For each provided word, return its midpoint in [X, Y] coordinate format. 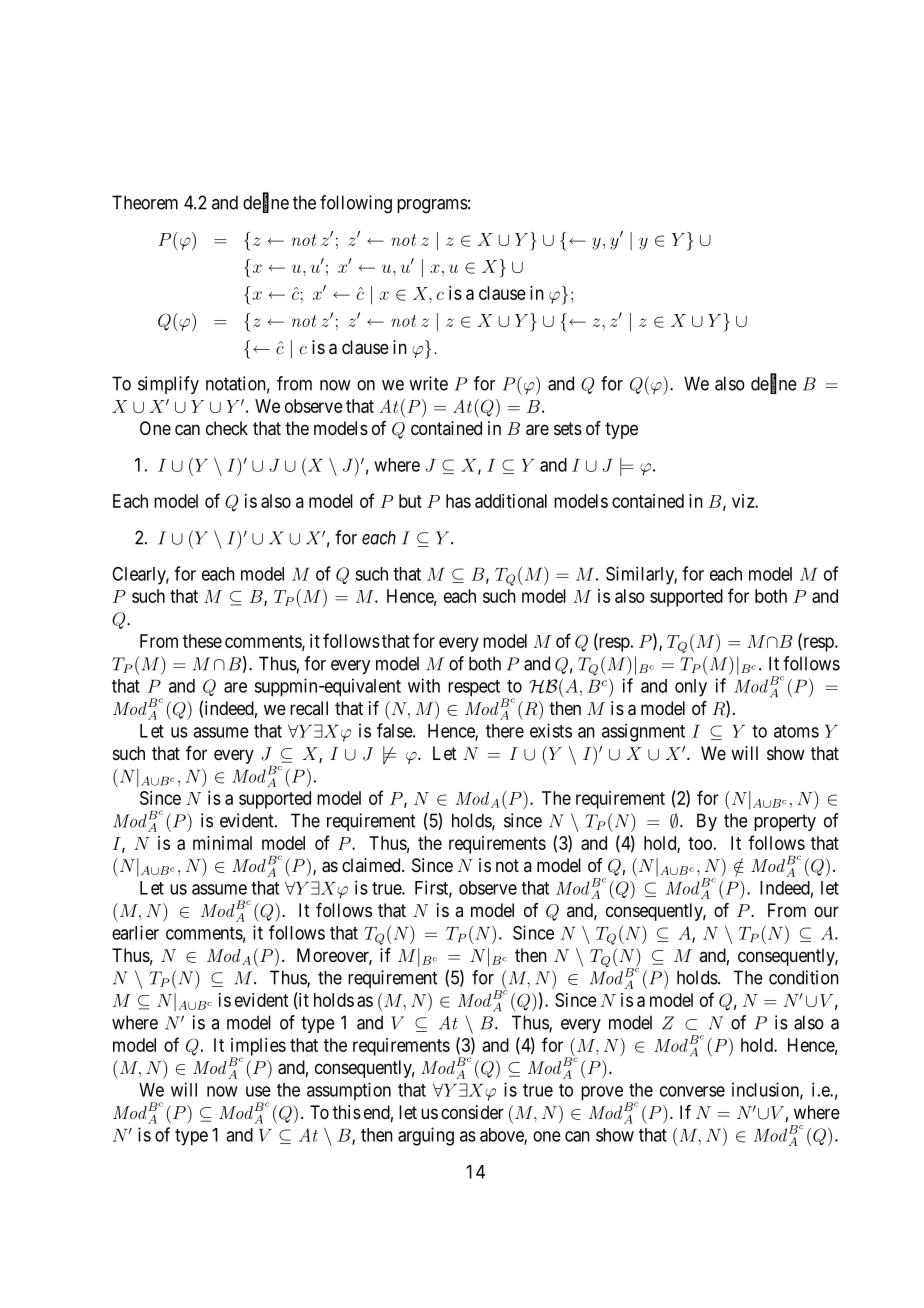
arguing [426, 1136]
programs [432, 206]
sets [568, 428]
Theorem [145, 202]
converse [692, 1091]
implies [258, 1048]
